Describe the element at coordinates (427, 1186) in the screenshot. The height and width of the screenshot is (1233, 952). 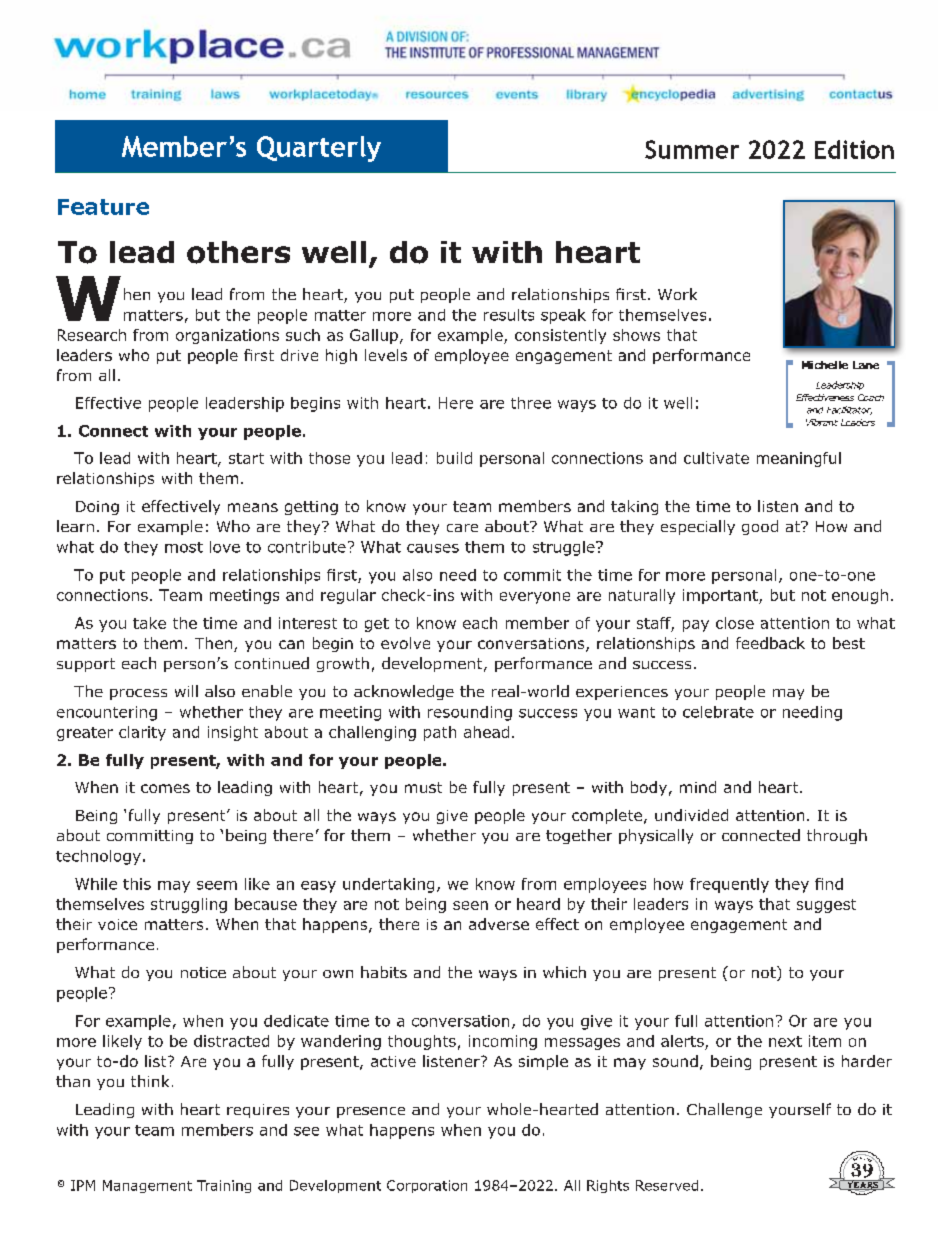
I see `Corporation` at that location.
